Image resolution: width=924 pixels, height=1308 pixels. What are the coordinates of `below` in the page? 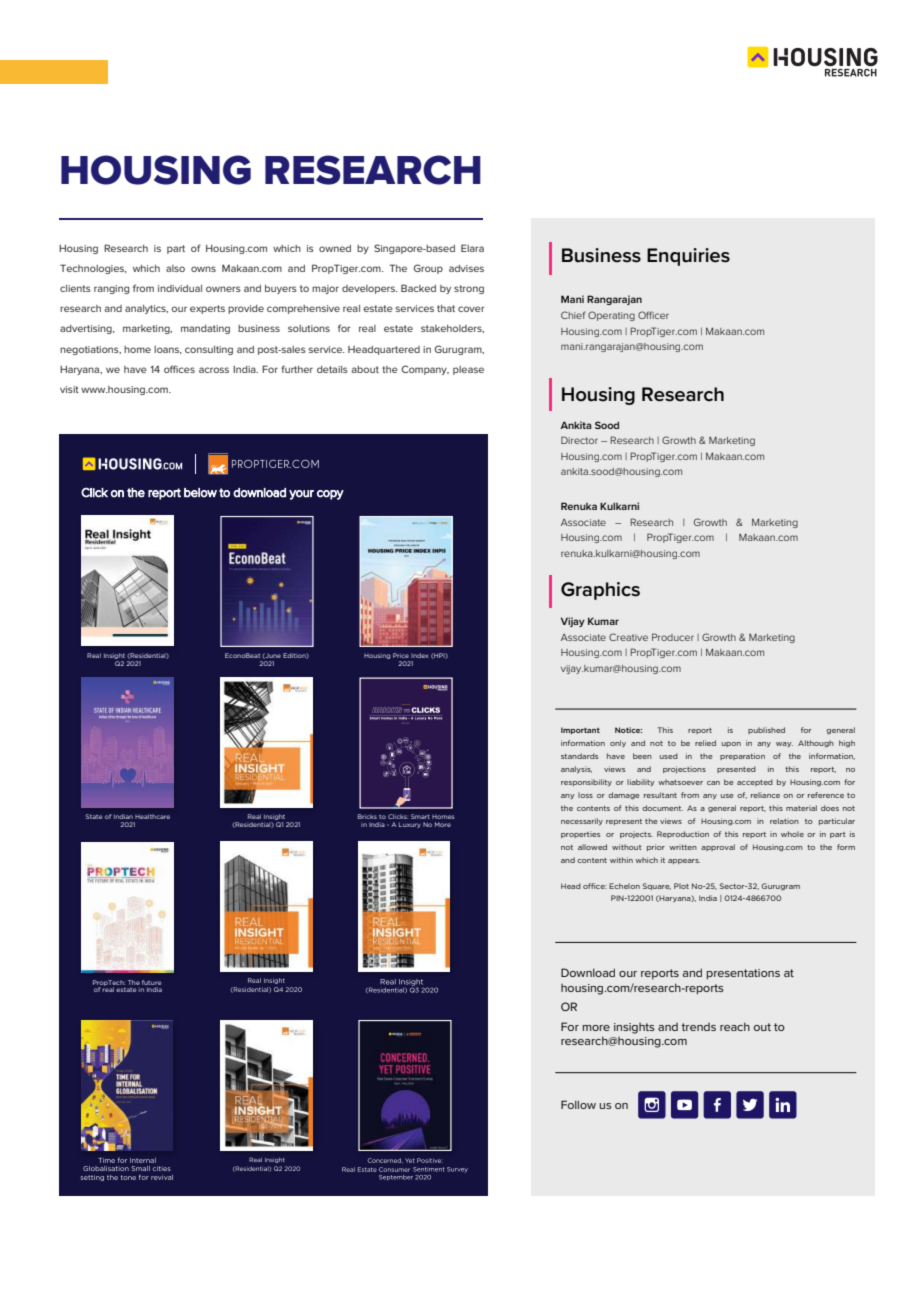 It's located at (200, 493).
